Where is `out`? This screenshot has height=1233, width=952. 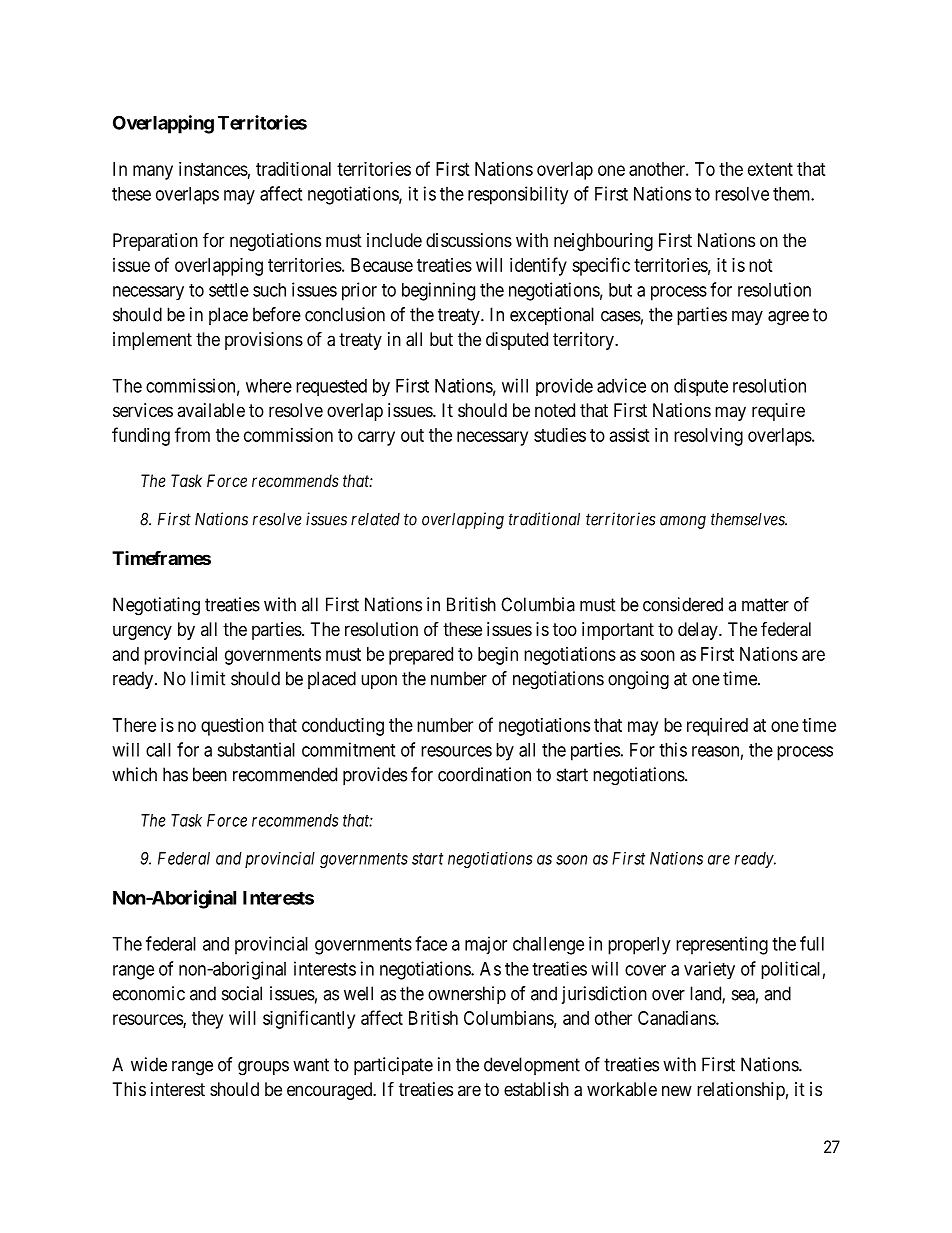 out is located at coordinates (412, 435).
